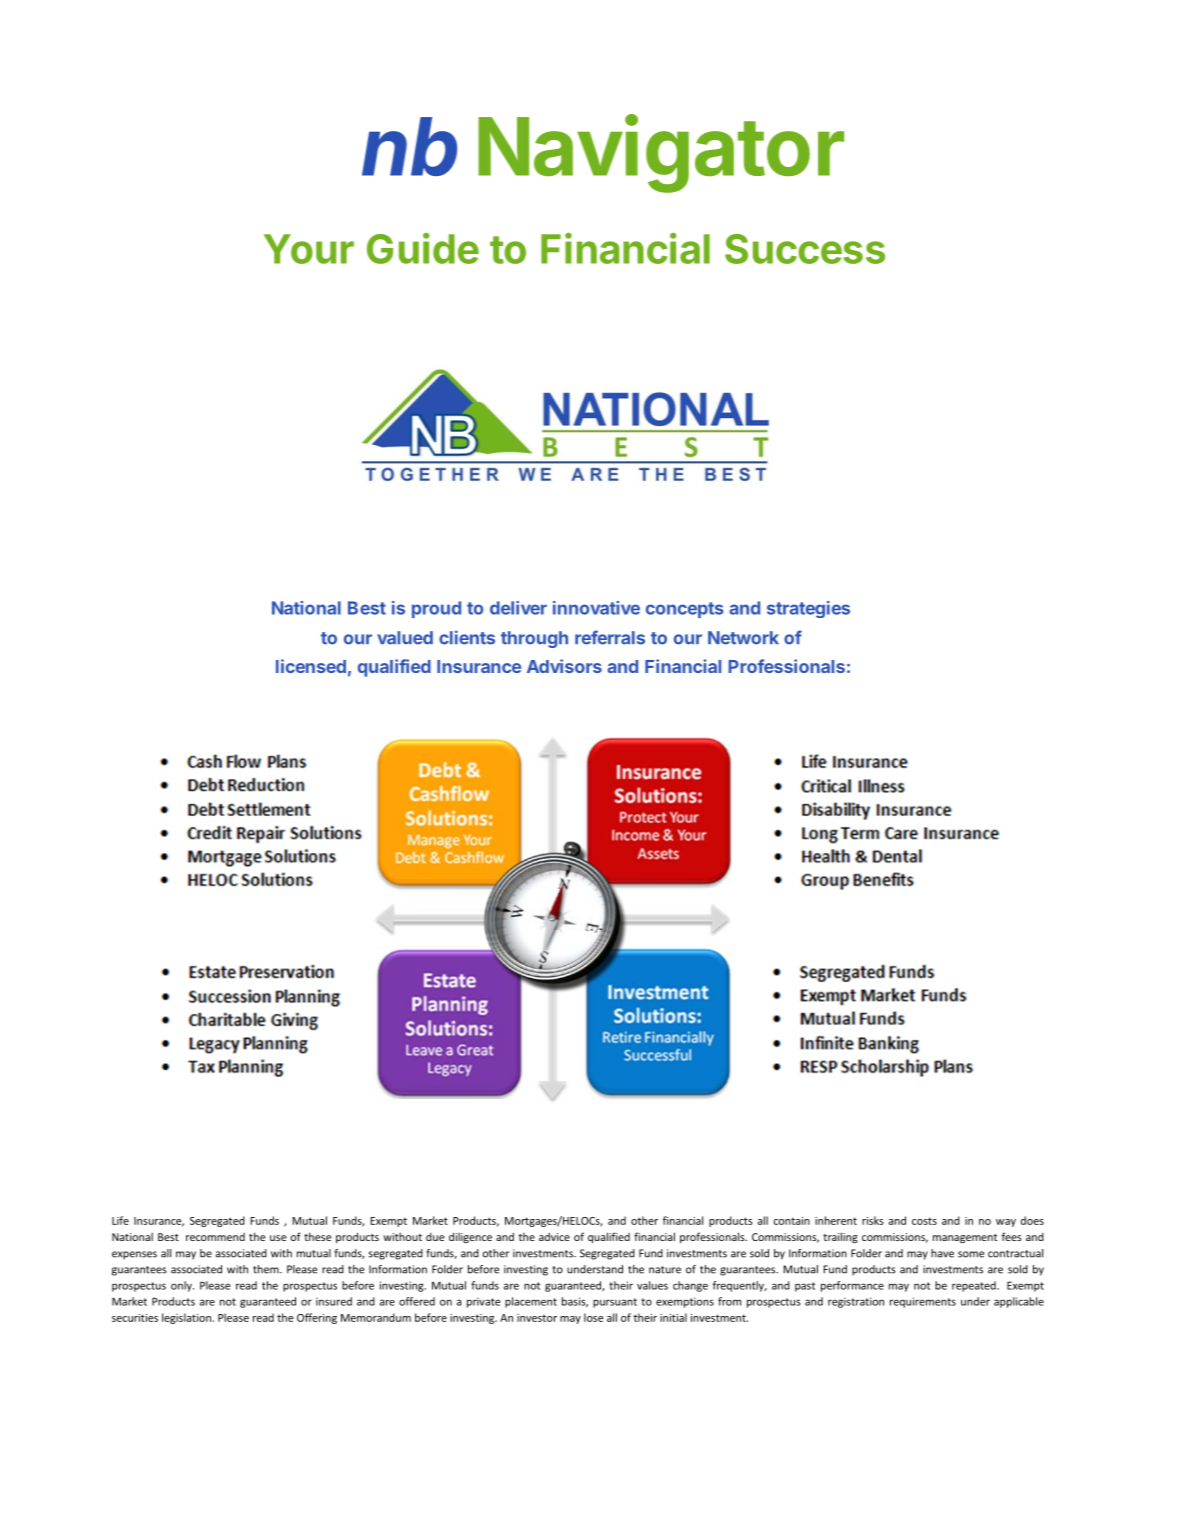  I want to click on licensed, so click(311, 666).
